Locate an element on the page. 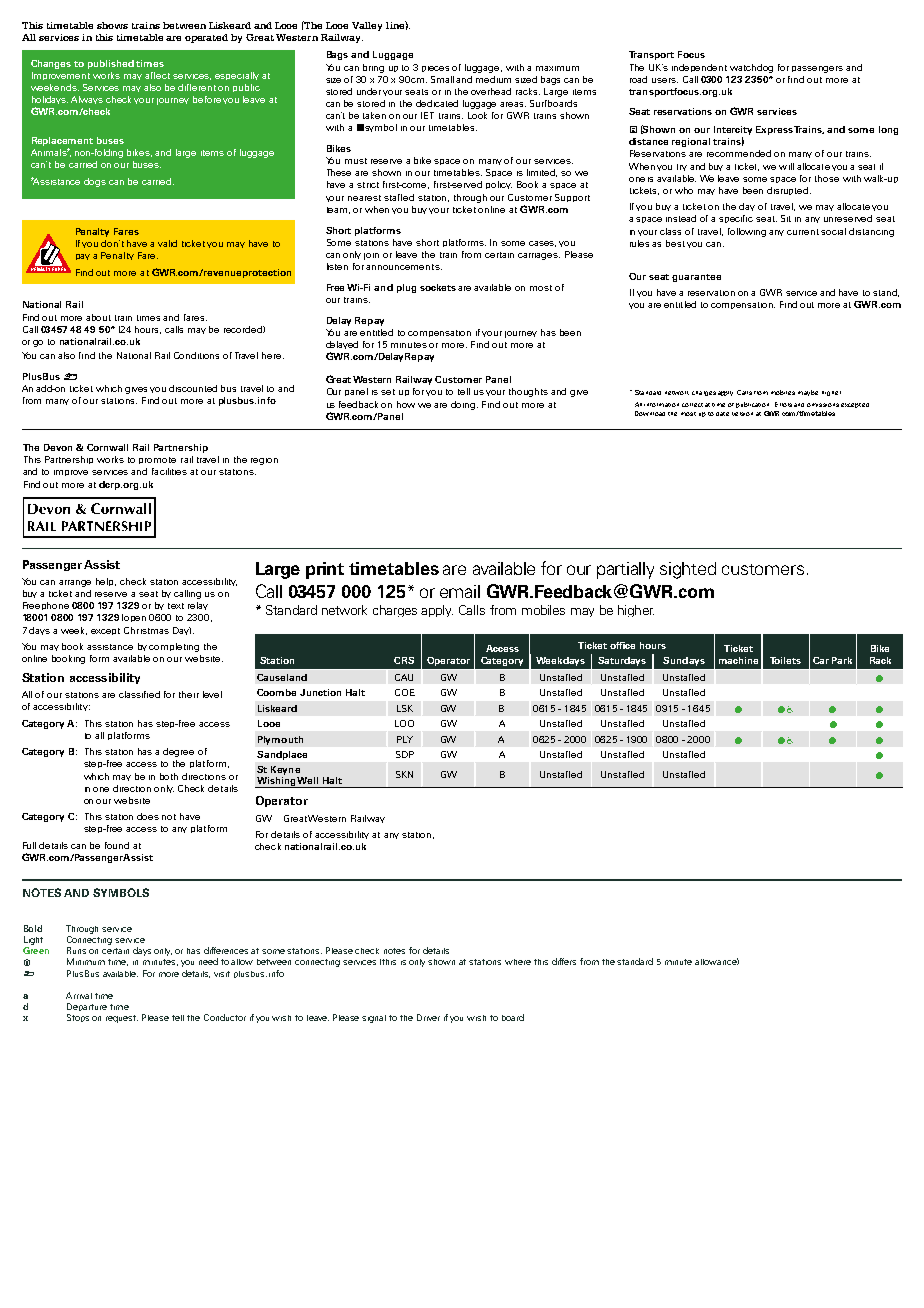  Conditions is located at coordinates (196, 355).
